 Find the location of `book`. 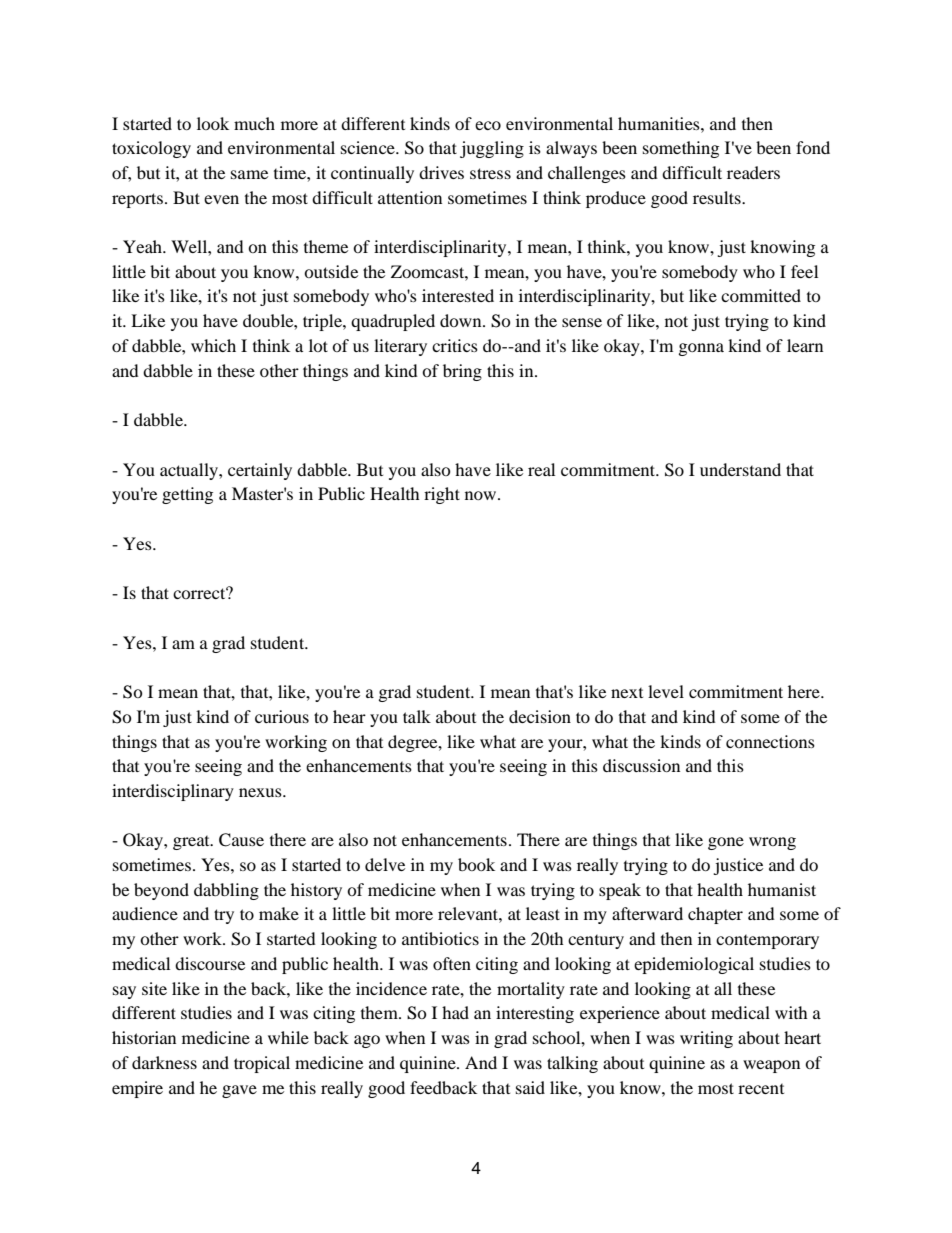

book is located at coordinates (476, 864).
